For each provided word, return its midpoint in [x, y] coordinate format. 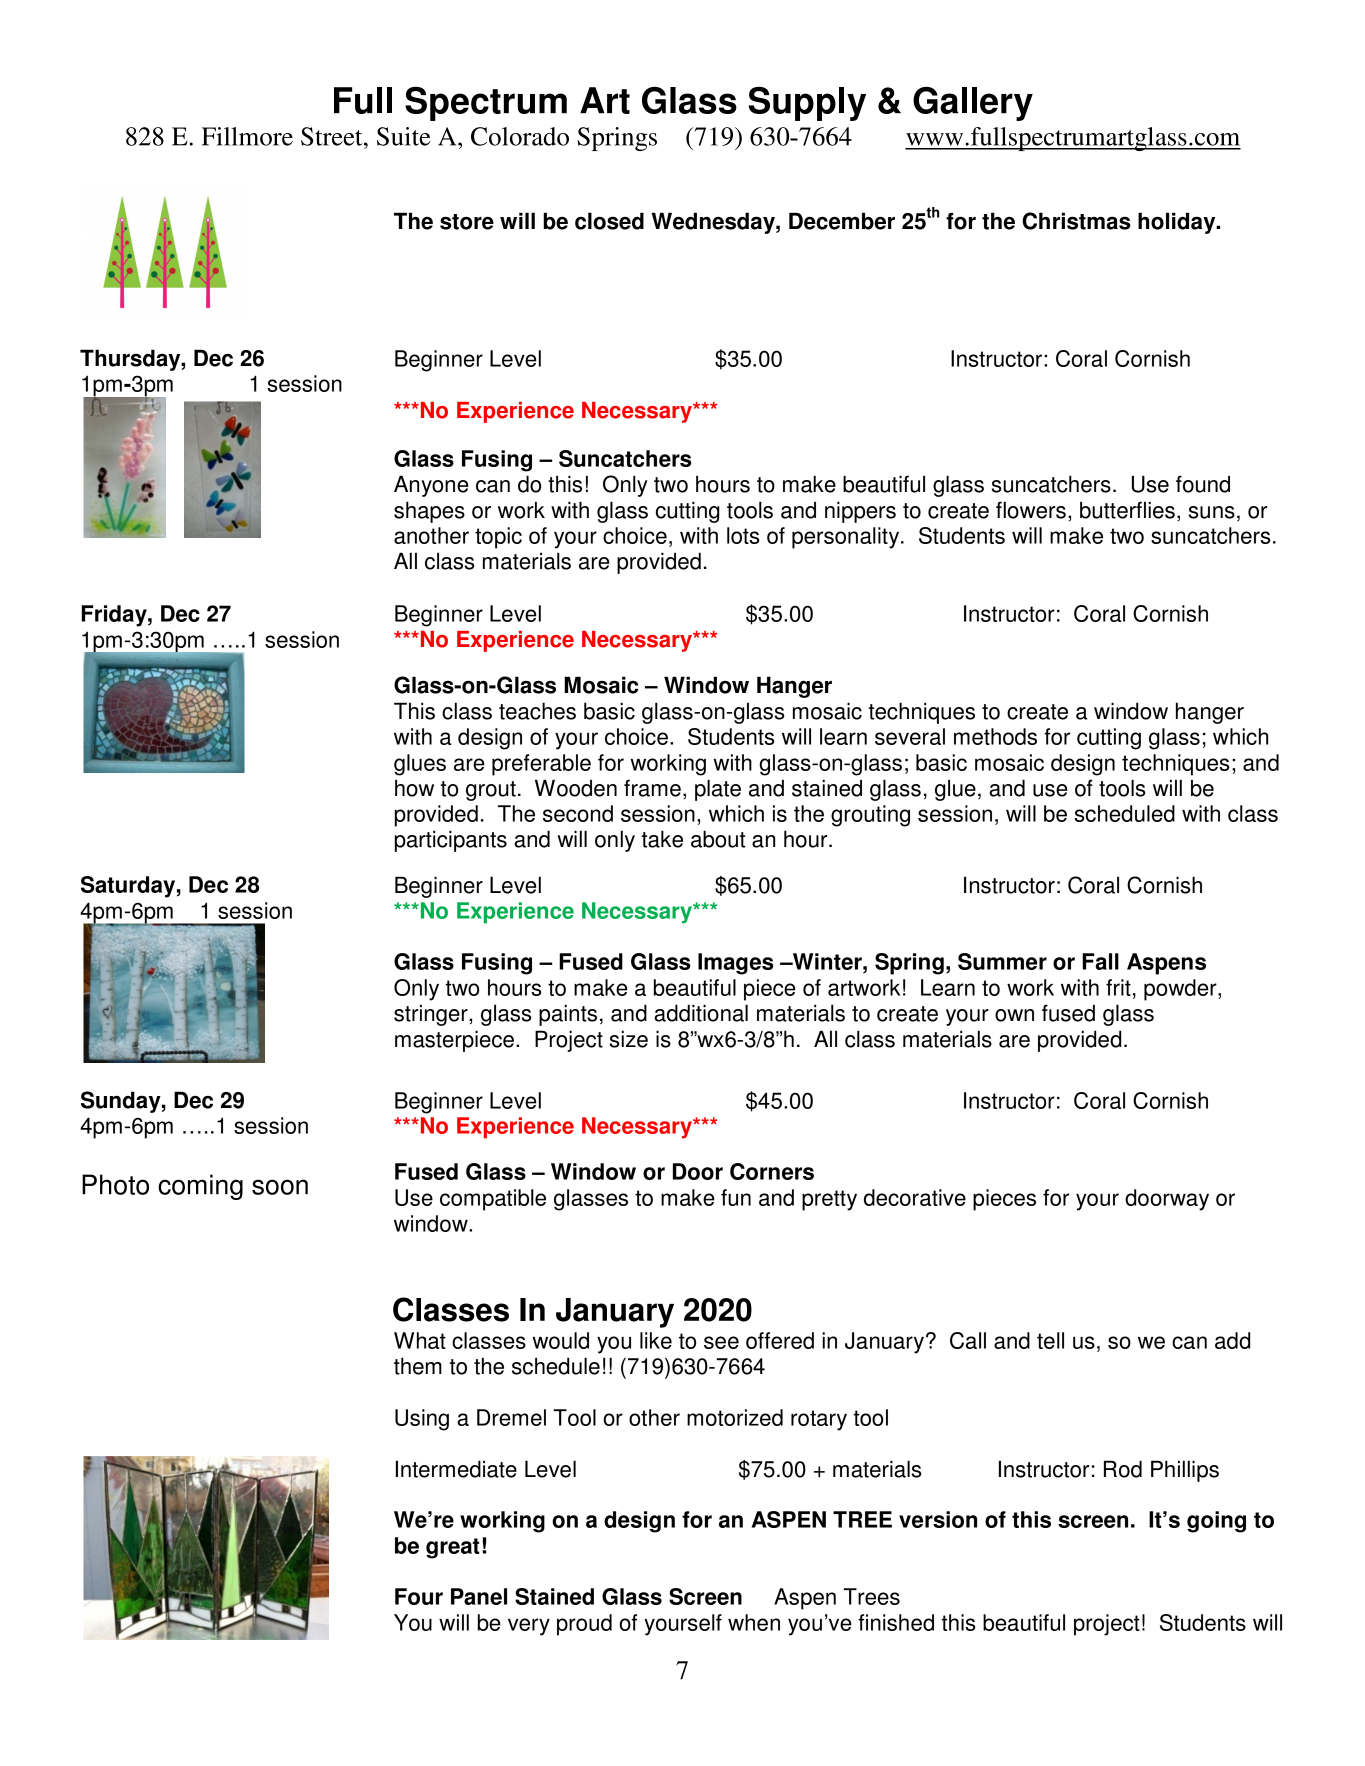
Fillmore [247, 136]
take [662, 839]
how [414, 788]
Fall [1100, 961]
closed [609, 221]
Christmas [1076, 221]
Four [419, 1596]
